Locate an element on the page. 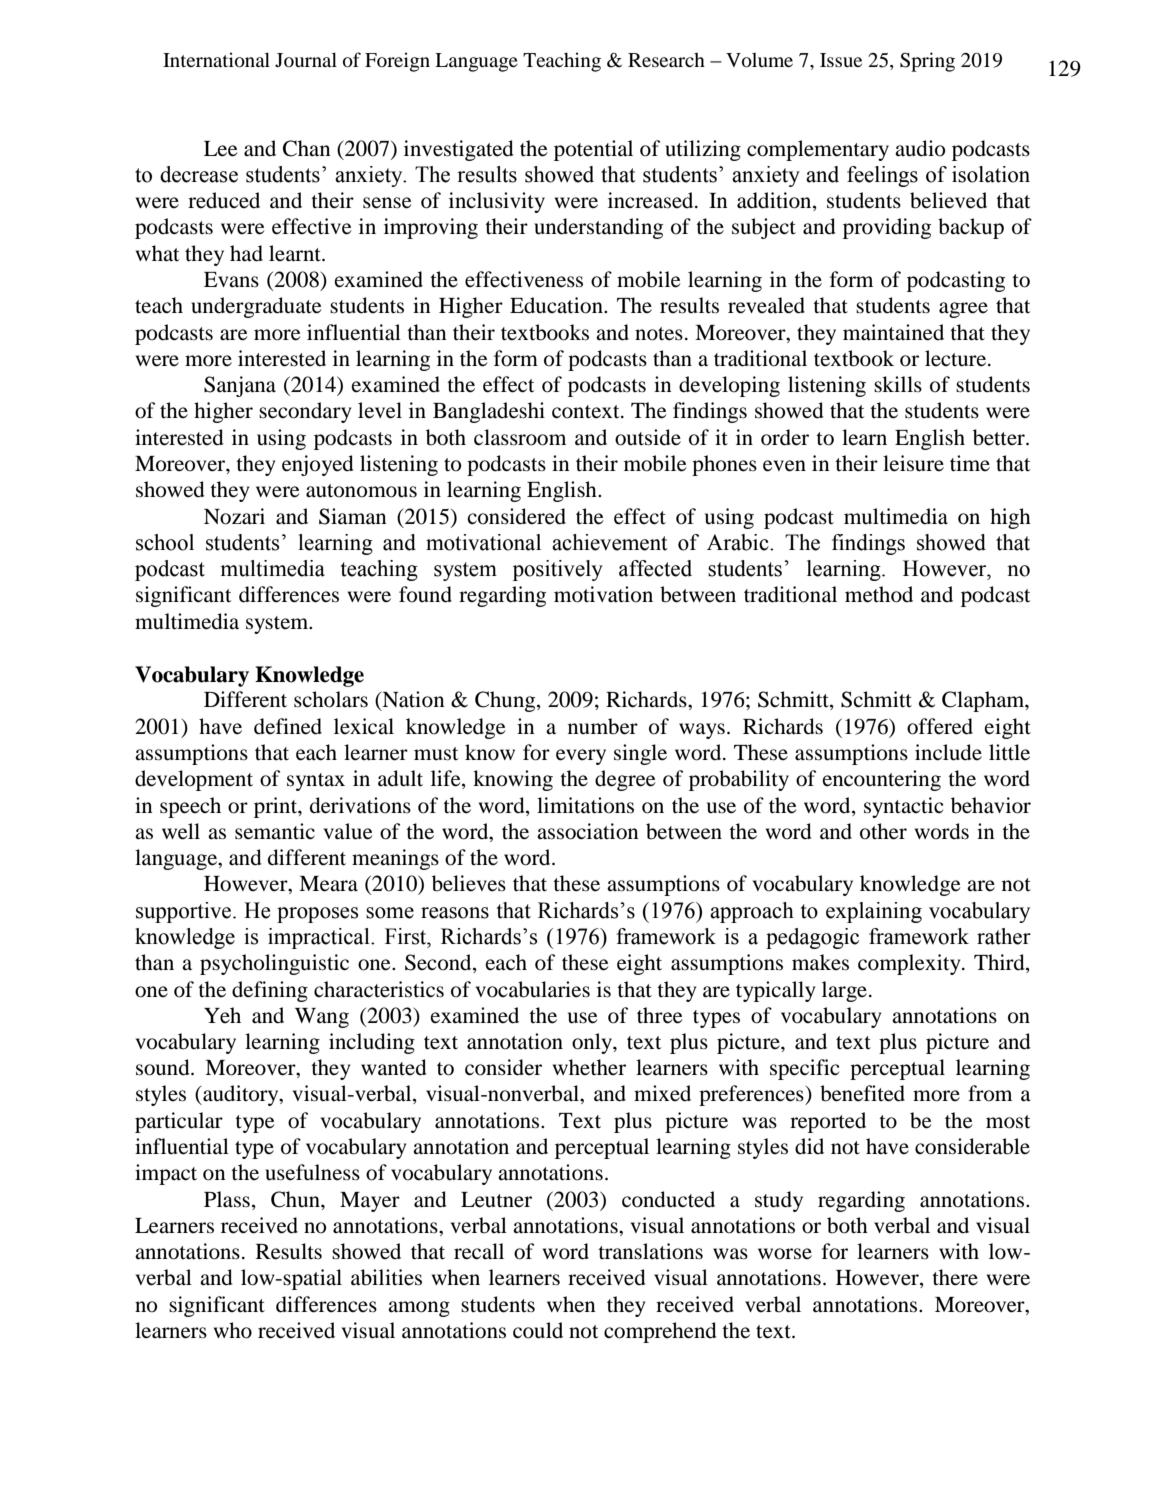  enjoyed is located at coordinates (318, 465).
